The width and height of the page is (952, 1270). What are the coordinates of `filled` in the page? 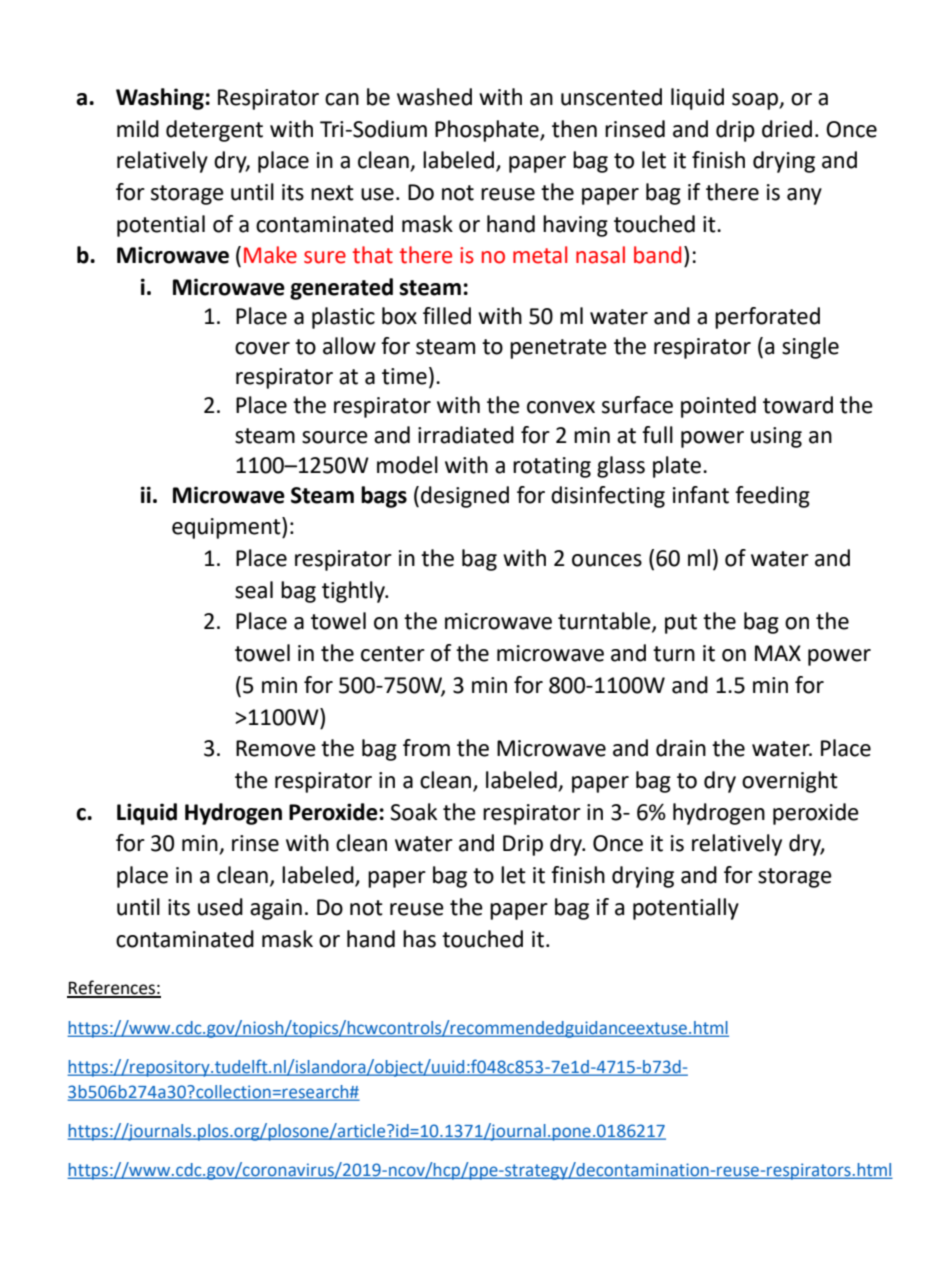 It's located at (447, 316).
